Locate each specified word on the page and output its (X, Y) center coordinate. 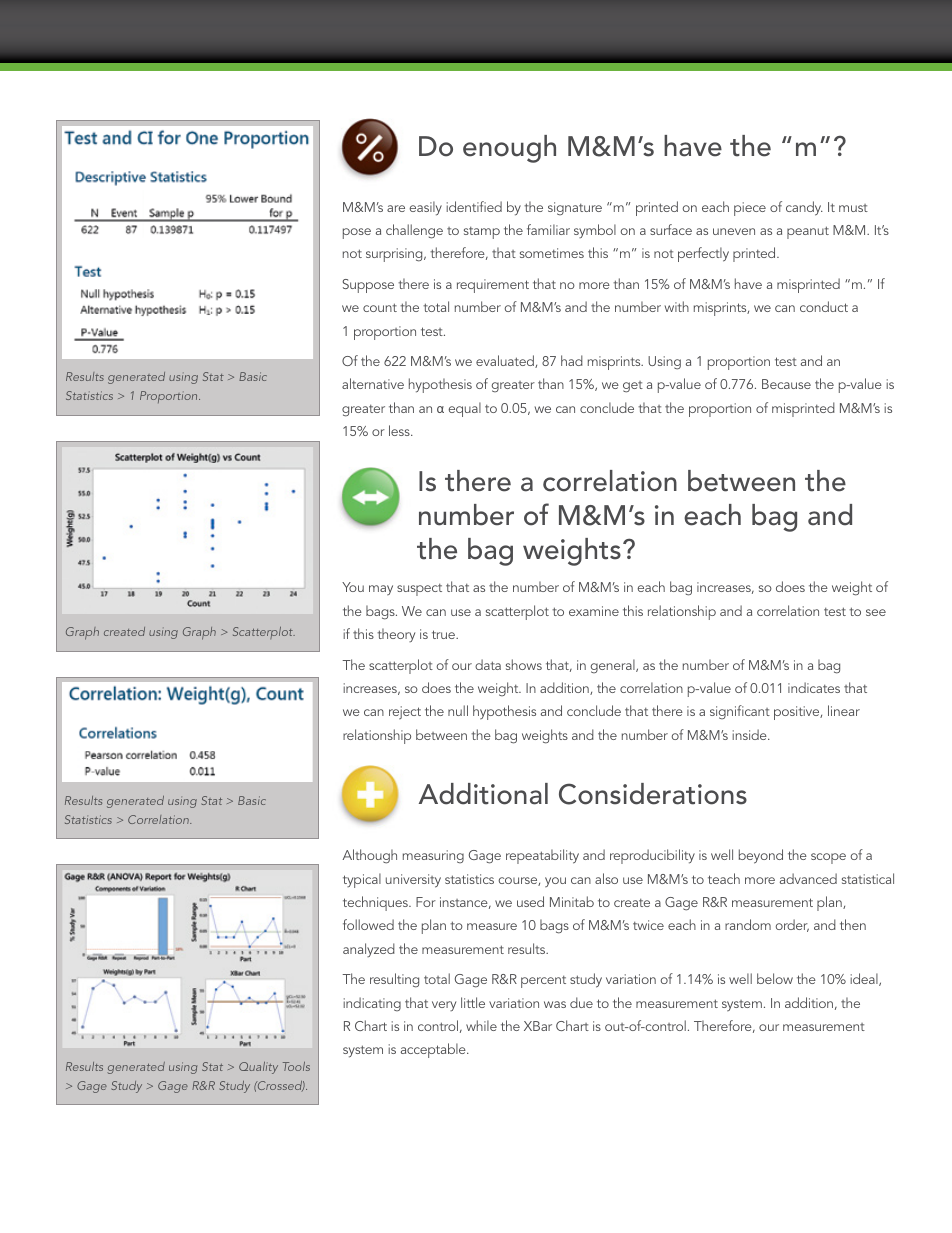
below (775, 978)
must (853, 208)
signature (575, 209)
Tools (296, 1066)
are (396, 208)
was (555, 1004)
